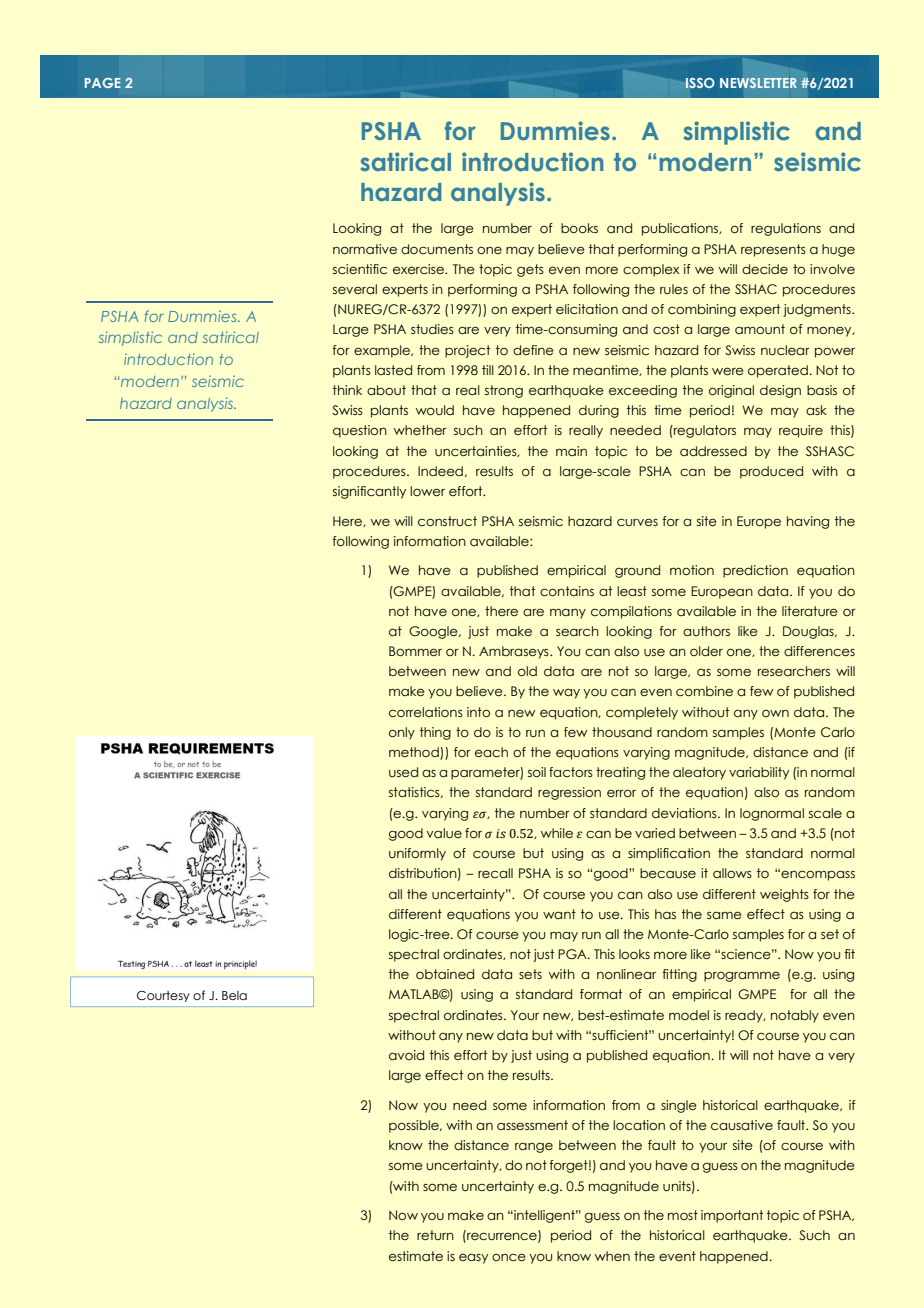  I want to click on significantly, so click(369, 492).
